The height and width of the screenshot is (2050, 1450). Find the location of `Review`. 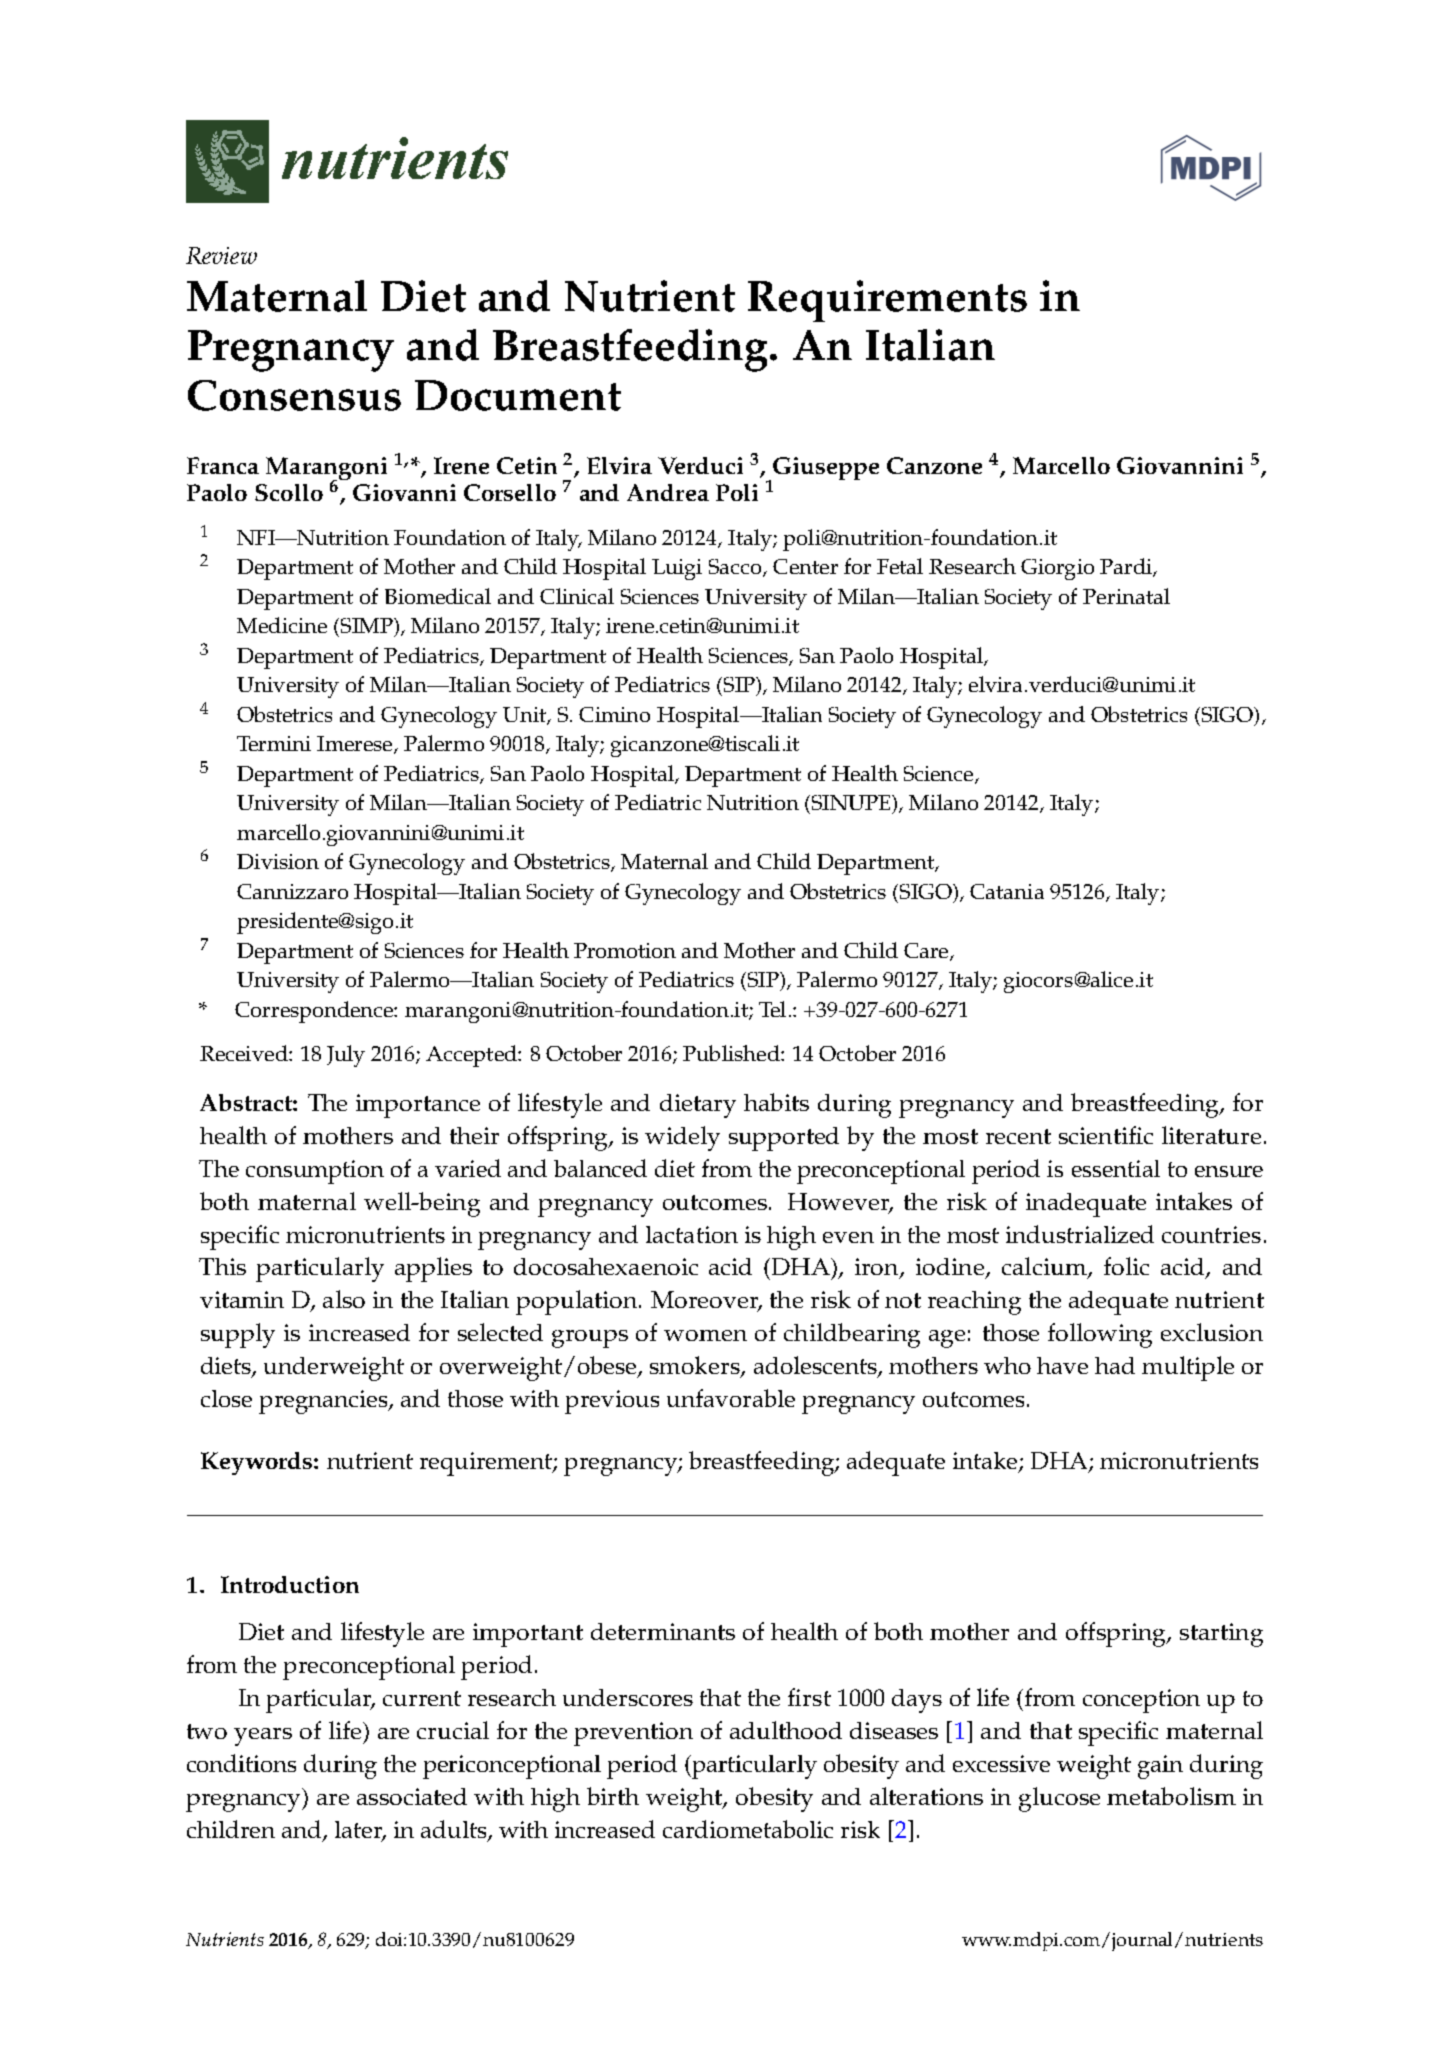

Review is located at coordinates (221, 255).
